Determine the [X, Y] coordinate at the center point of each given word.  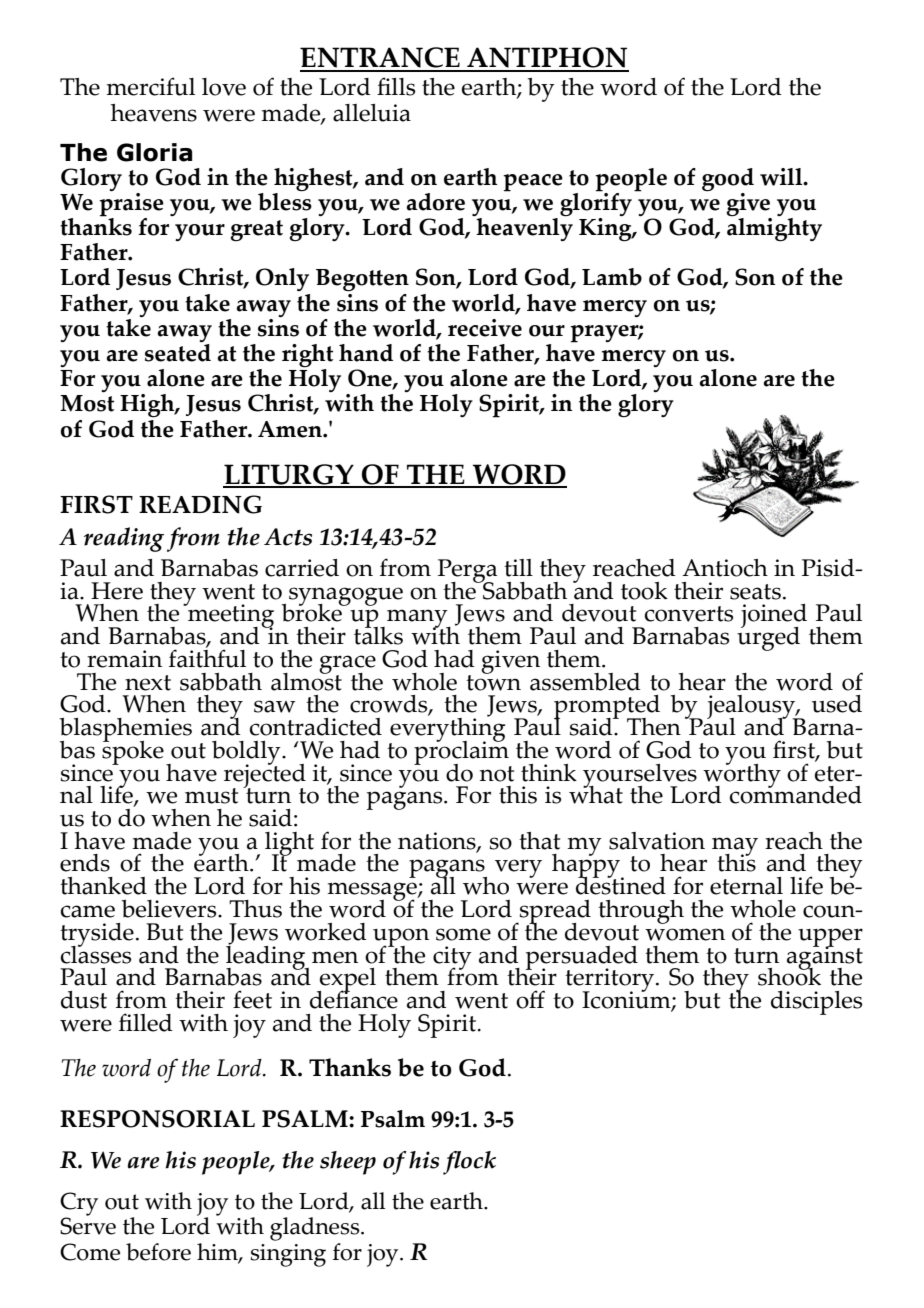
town [493, 681]
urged [768, 637]
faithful [207, 657]
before [158, 1252]
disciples [816, 1003]
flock [469, 1163]
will [782, 177]
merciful [150, 86]
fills [396, 86]
